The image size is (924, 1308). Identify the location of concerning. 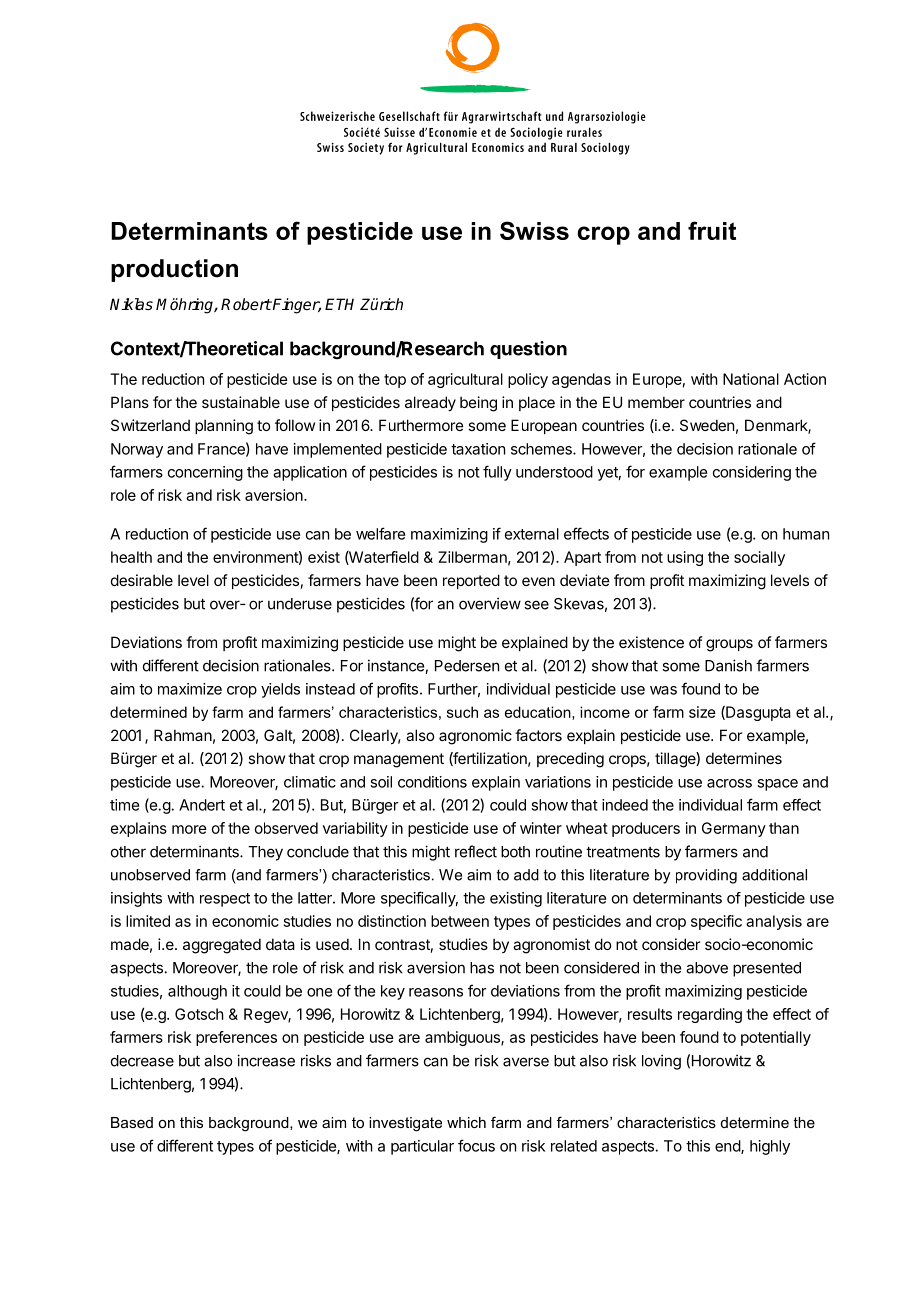
(205, 473).
